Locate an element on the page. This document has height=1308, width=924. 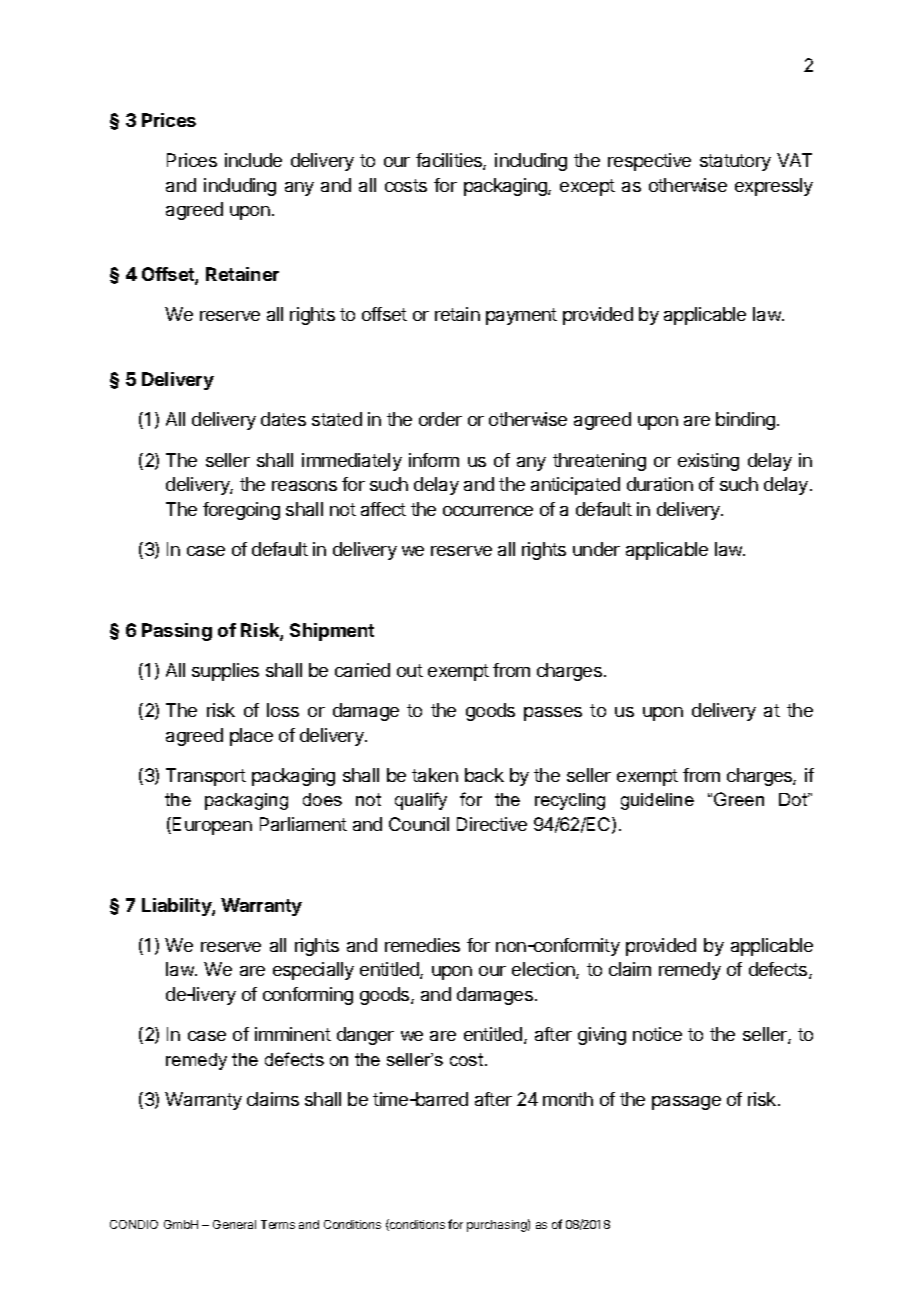
binding is located at coordinates (745, 421).
